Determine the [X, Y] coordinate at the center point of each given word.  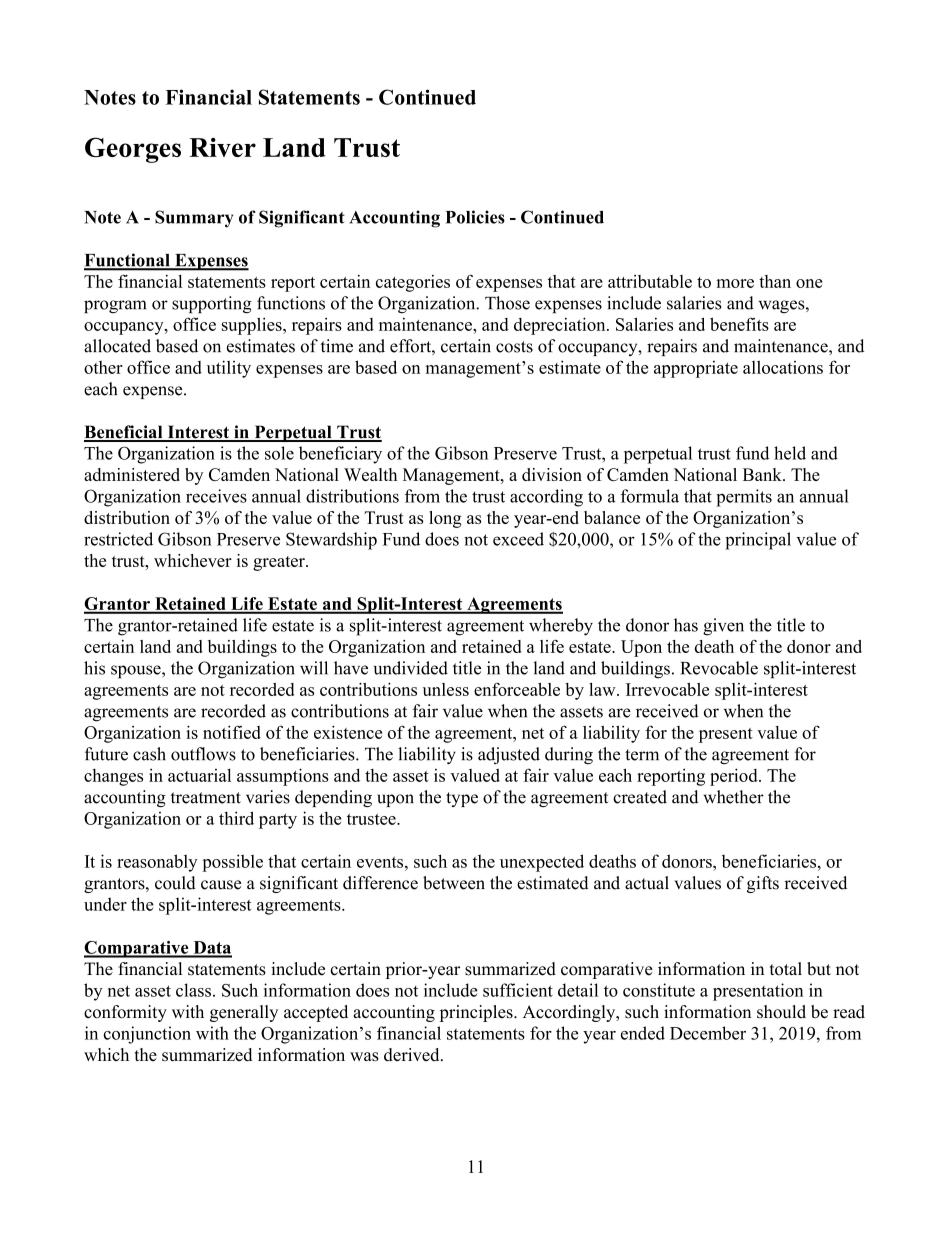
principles [477, 1013]
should [781, 1012]
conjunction [147, 1035]
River [222, 147]
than [775, 281]
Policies [475, 217]
